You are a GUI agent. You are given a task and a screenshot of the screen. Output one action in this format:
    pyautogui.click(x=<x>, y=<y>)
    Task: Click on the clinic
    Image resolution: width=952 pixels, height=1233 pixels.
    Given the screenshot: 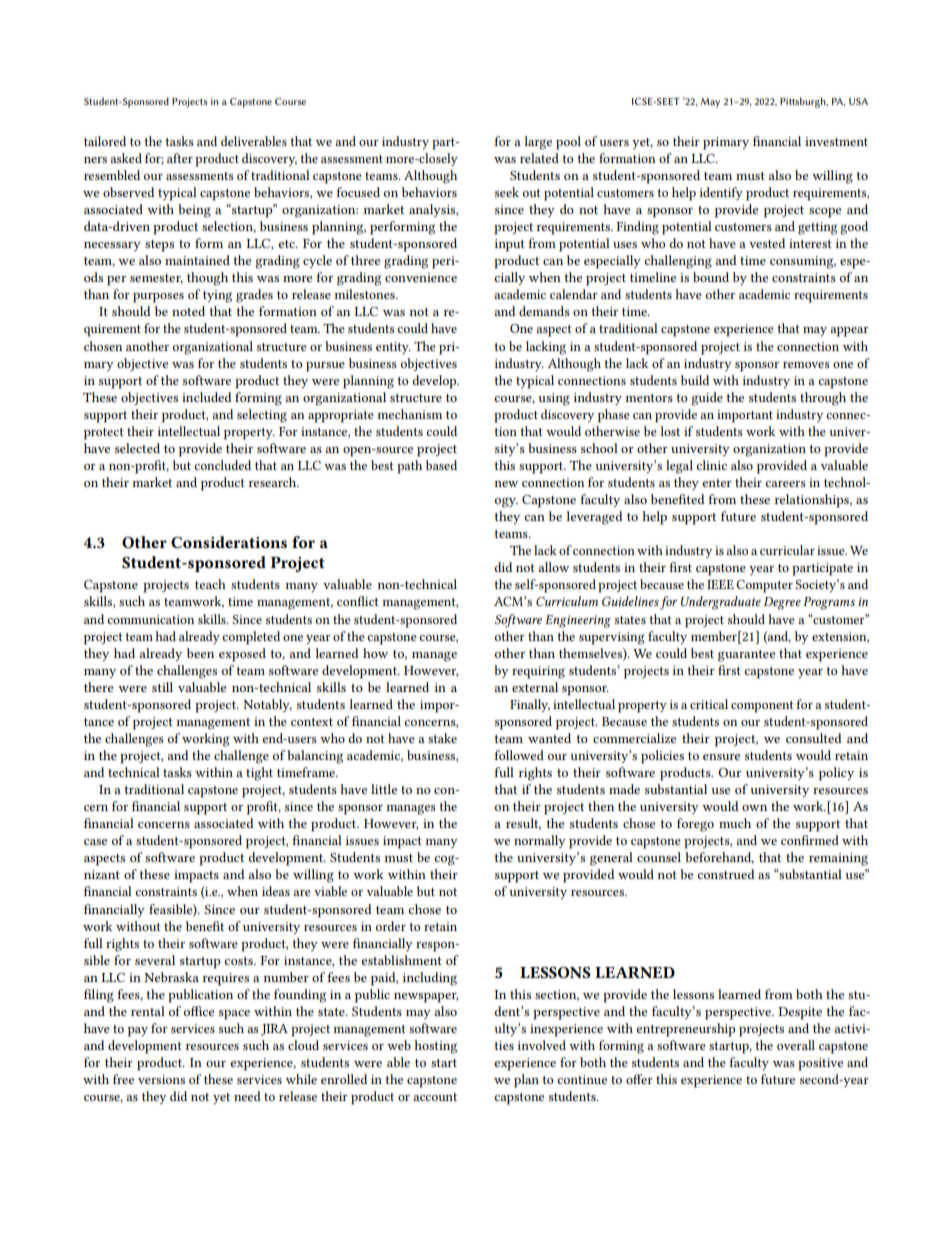 What is the action you would take?
    pyautogui.click(x=711, y=465)
